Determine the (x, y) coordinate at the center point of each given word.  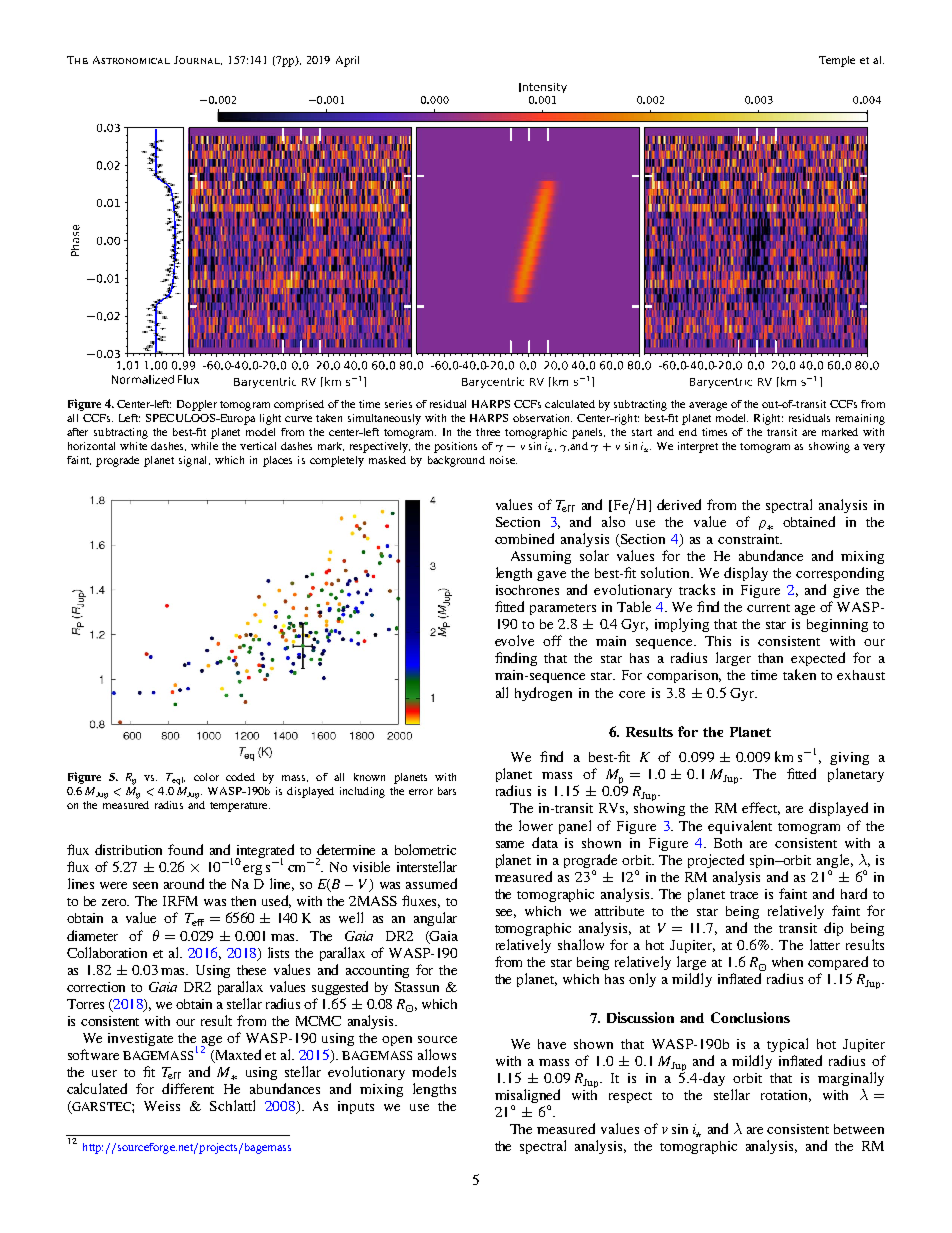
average (708, 406)
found (185, 849)
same (510, 844)
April (347, 61)
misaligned (527, 1097)
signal (194, 461)
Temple (837, 61)
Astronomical (131, 60)
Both (728, 843)
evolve (514, 640)
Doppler (197, 405)
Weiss (162, 1106)
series (398, 404)
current (768, 608)
